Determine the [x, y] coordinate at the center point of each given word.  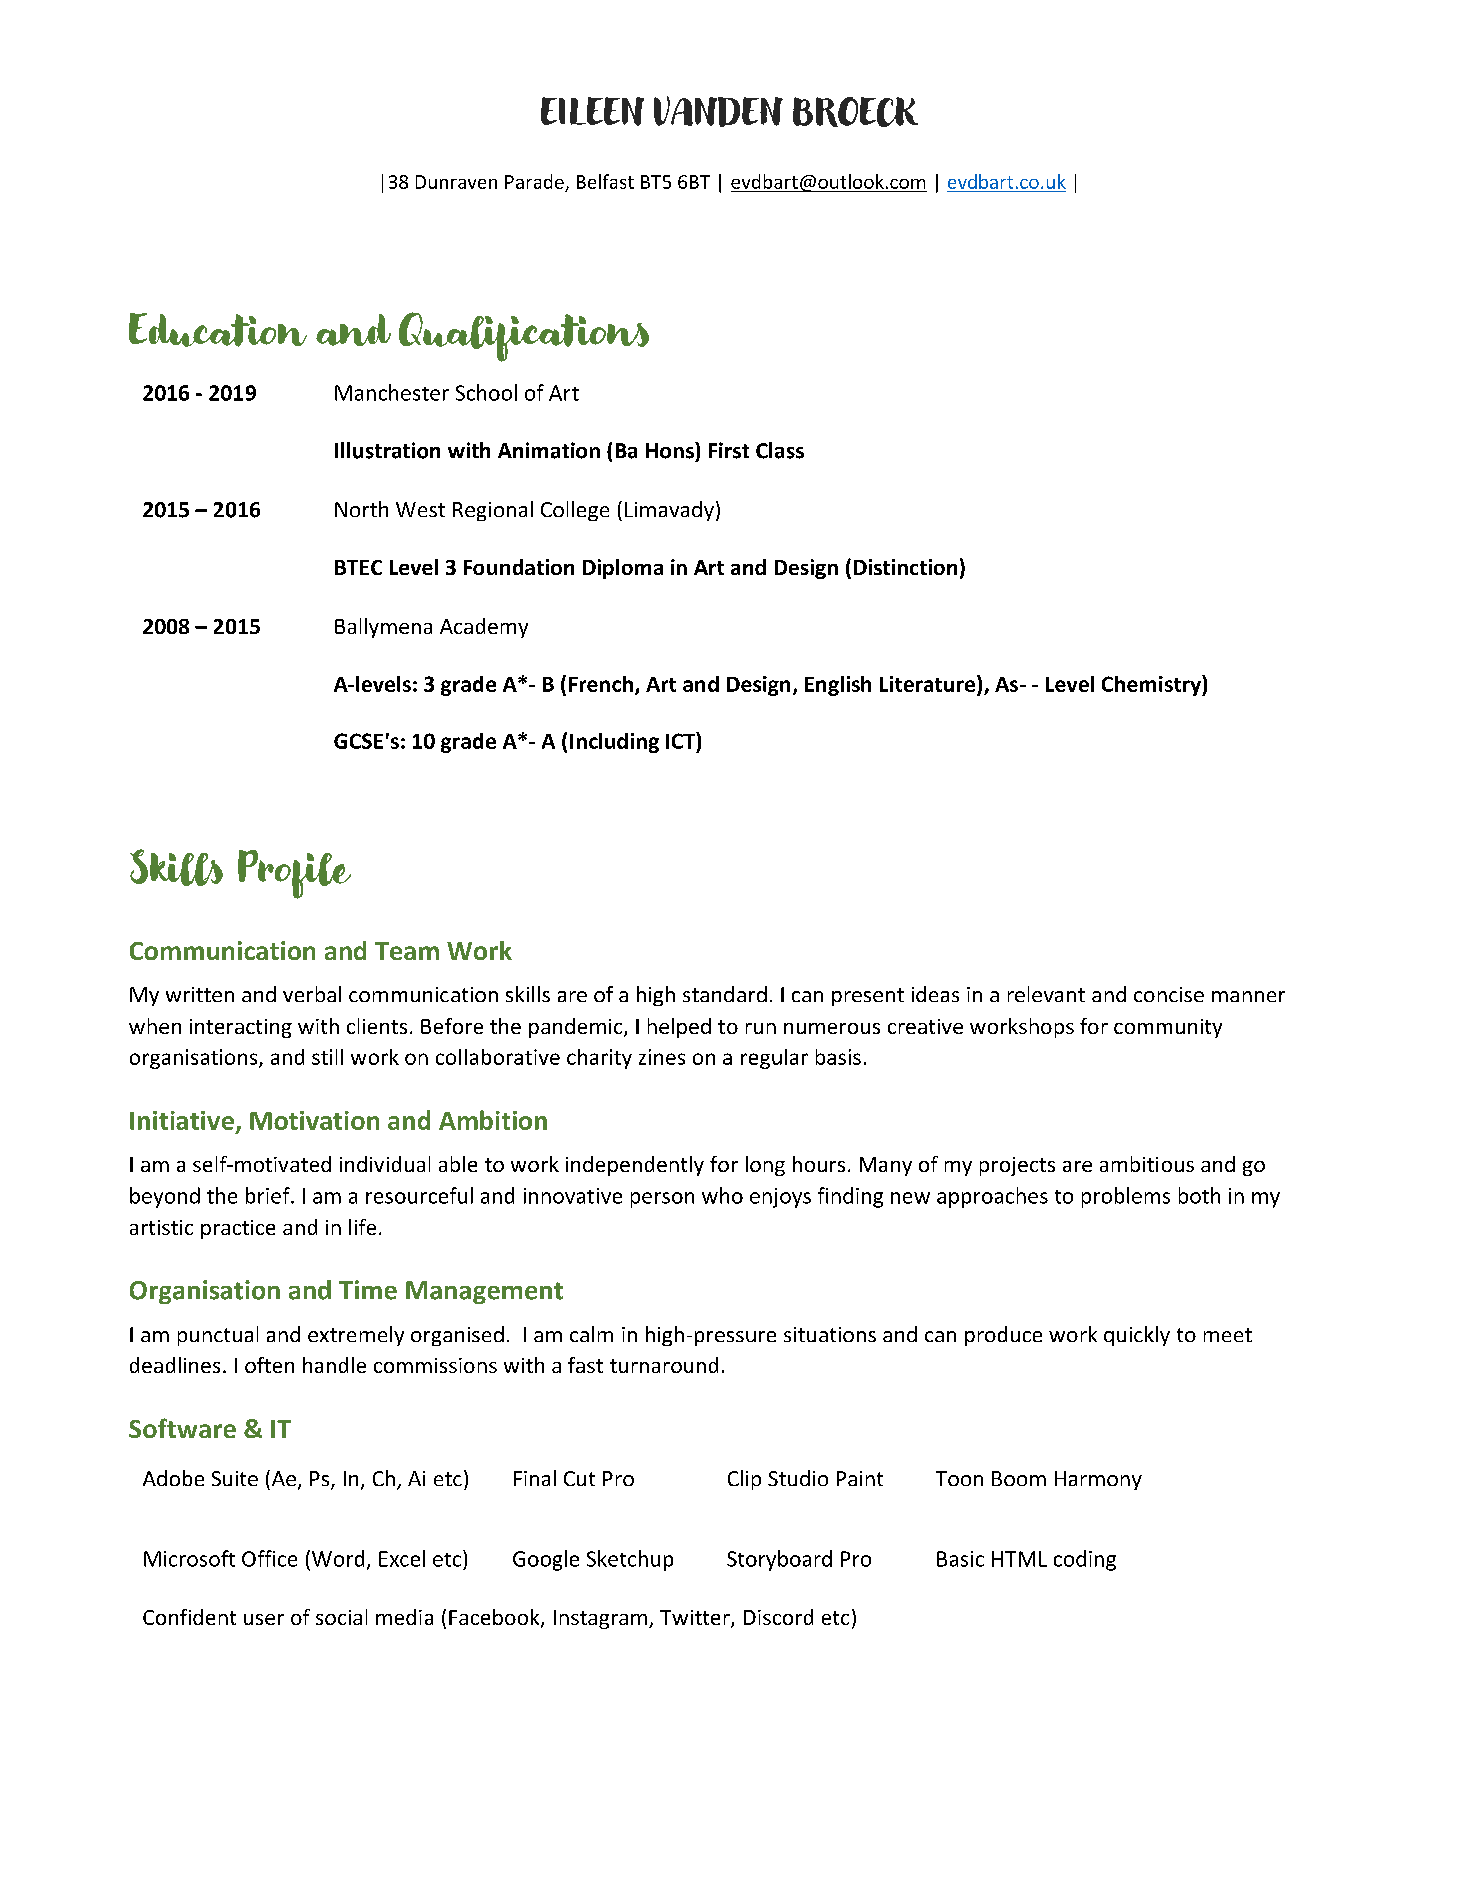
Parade [534, 181]
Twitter [696, 1619]
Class [780, 450]
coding [1085, 1560]
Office [269, 1558]
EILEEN [592, 111]
